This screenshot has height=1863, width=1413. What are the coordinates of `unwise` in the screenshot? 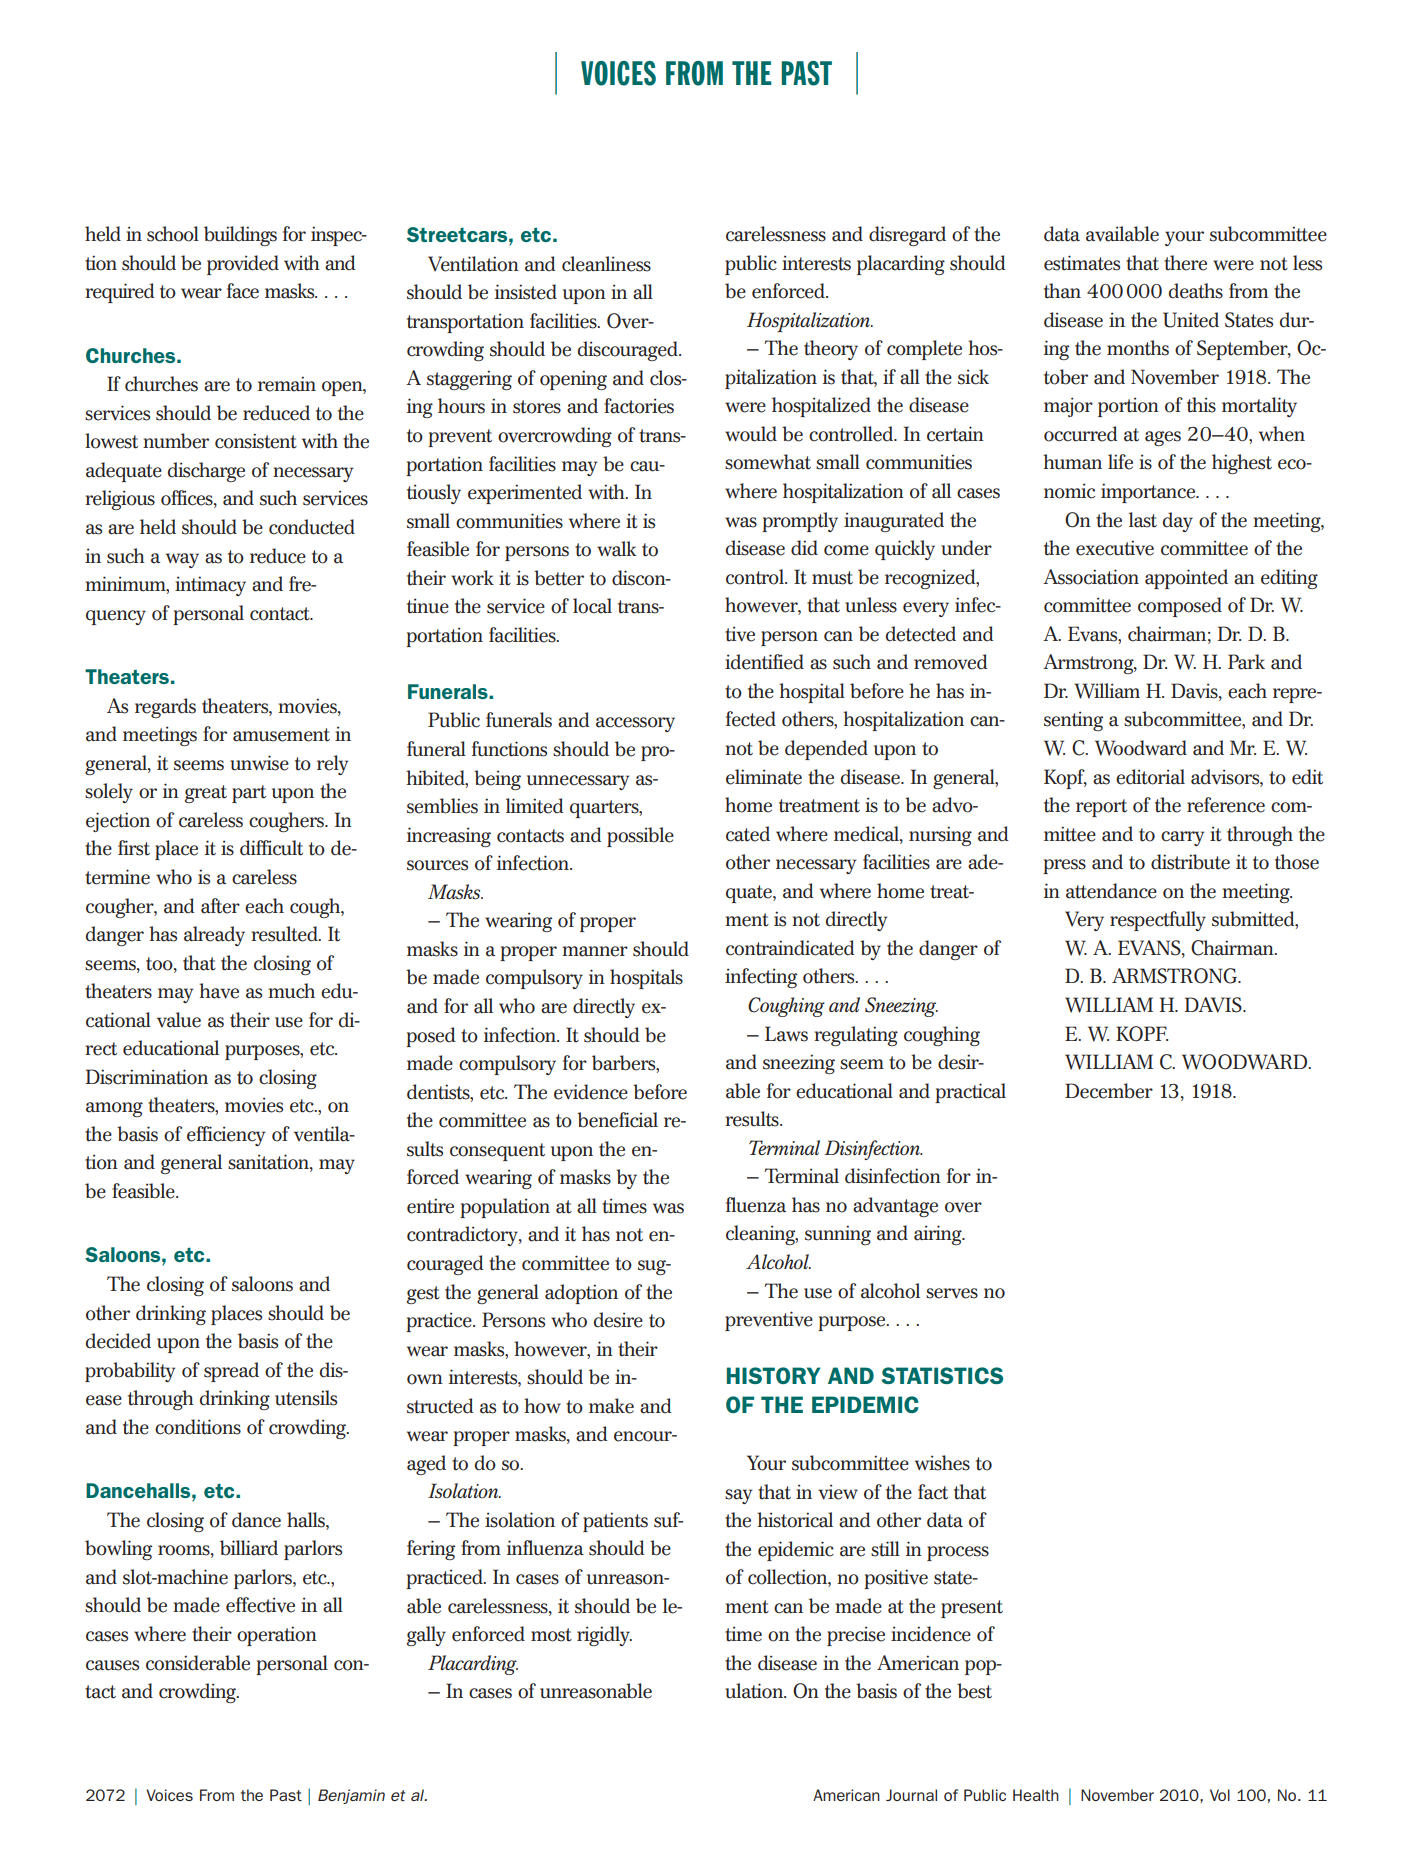 It's located at (259, 763).
